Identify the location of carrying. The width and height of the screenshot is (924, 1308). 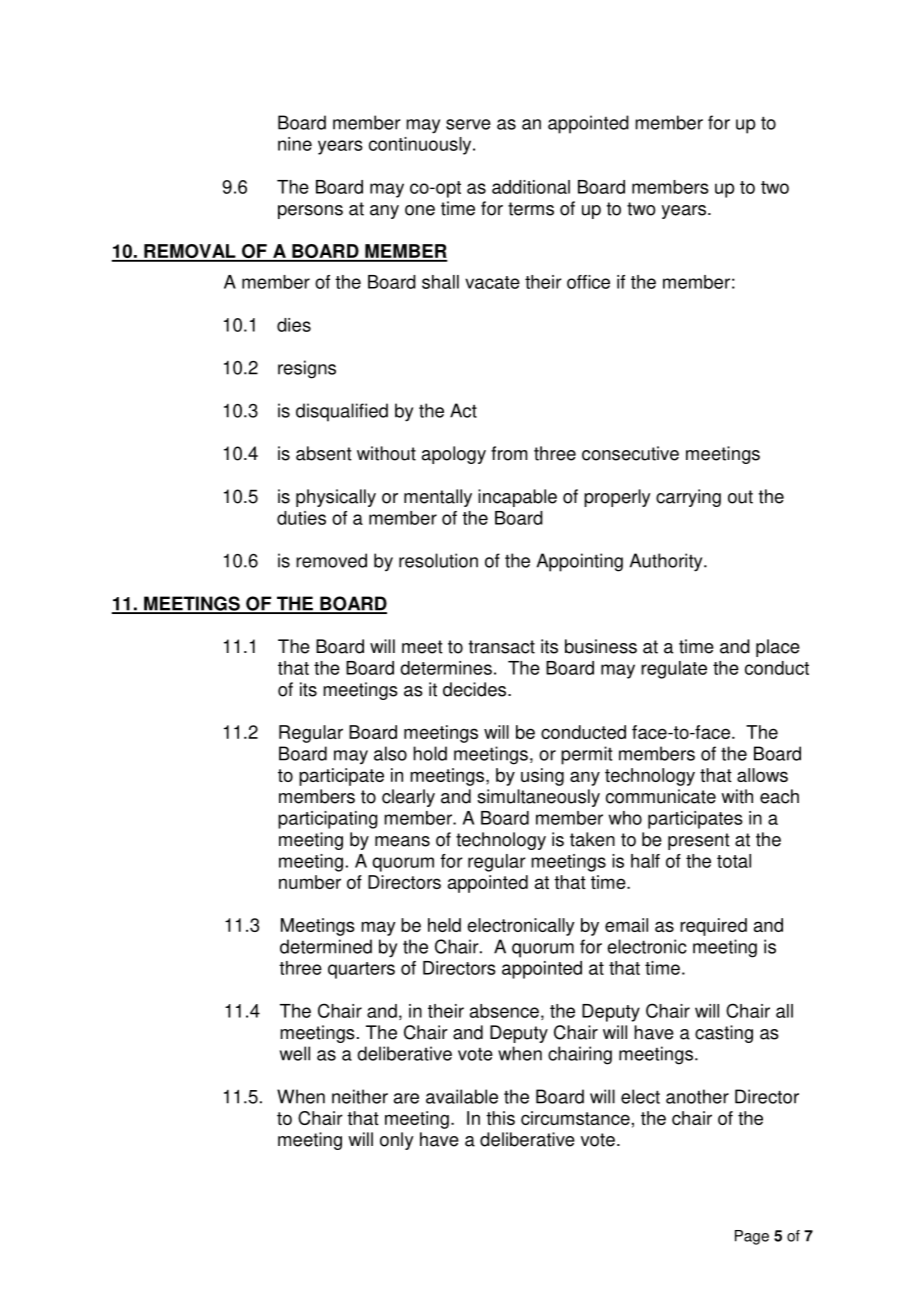
(688, 498).
